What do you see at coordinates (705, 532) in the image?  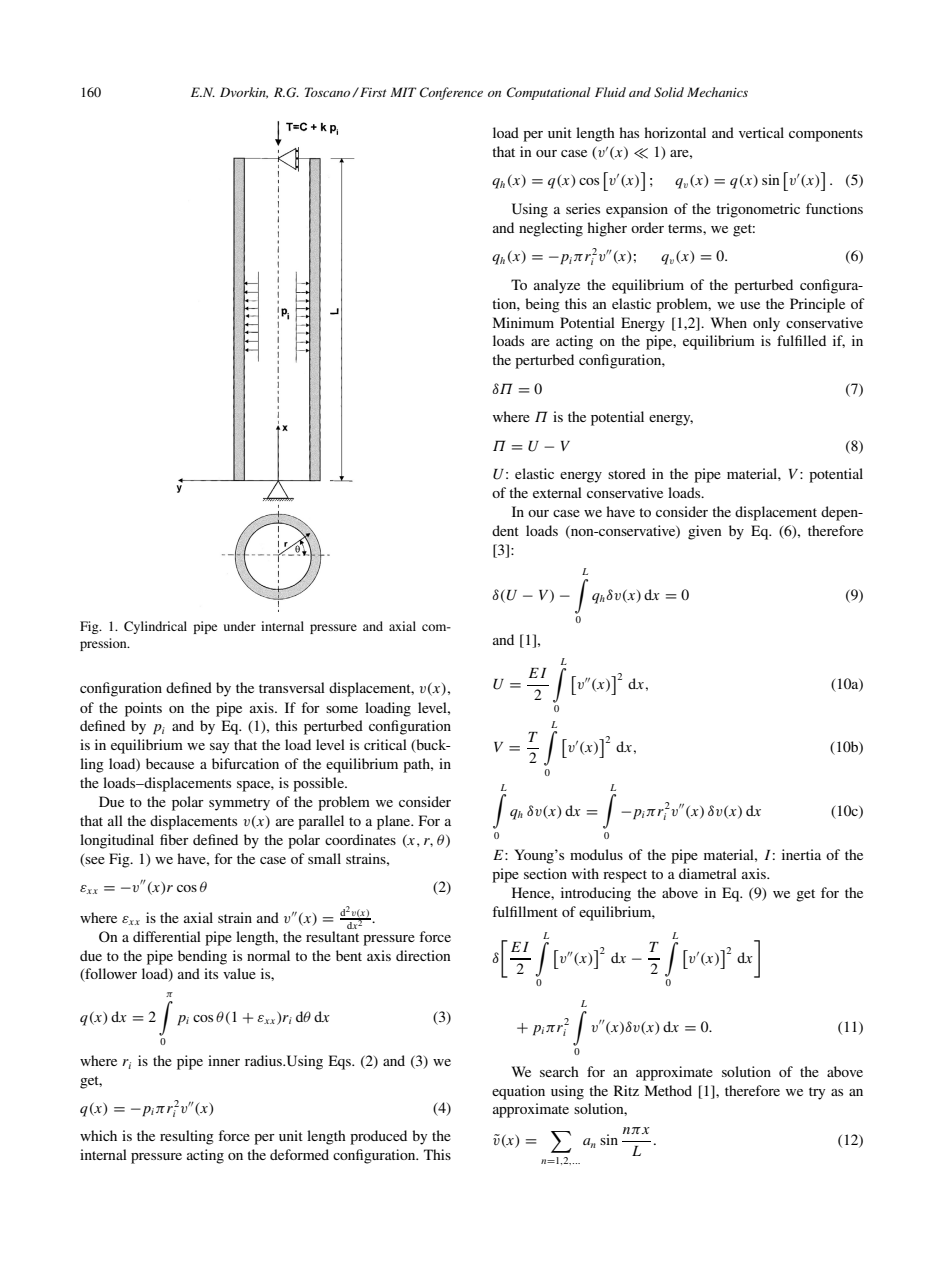 I see `given` at bounding box center [705, 532].
